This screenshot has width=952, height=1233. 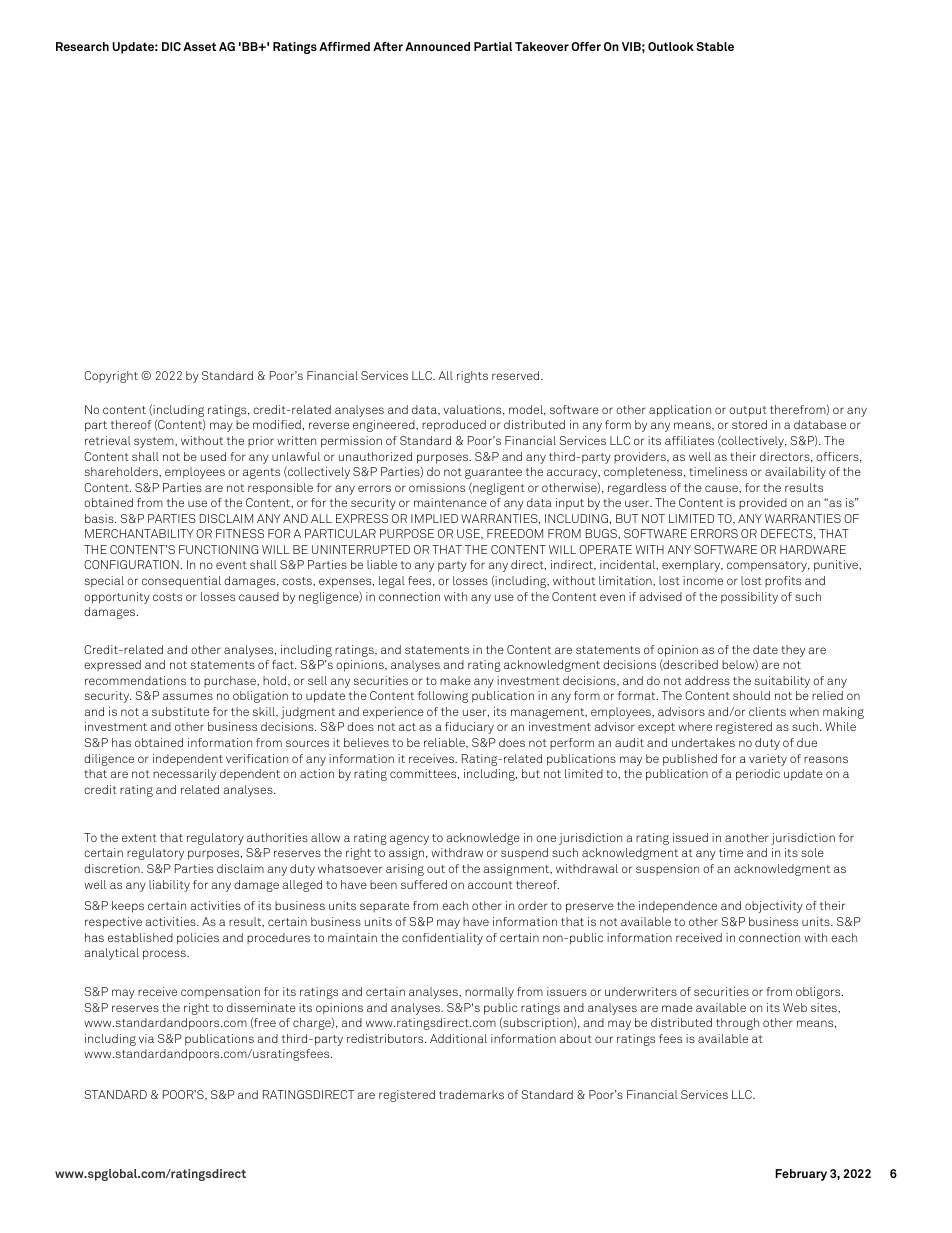 What do you see at coordinates (749, 598) in the screenshot?
I see `possibility` at bounding box center [749, 598].
